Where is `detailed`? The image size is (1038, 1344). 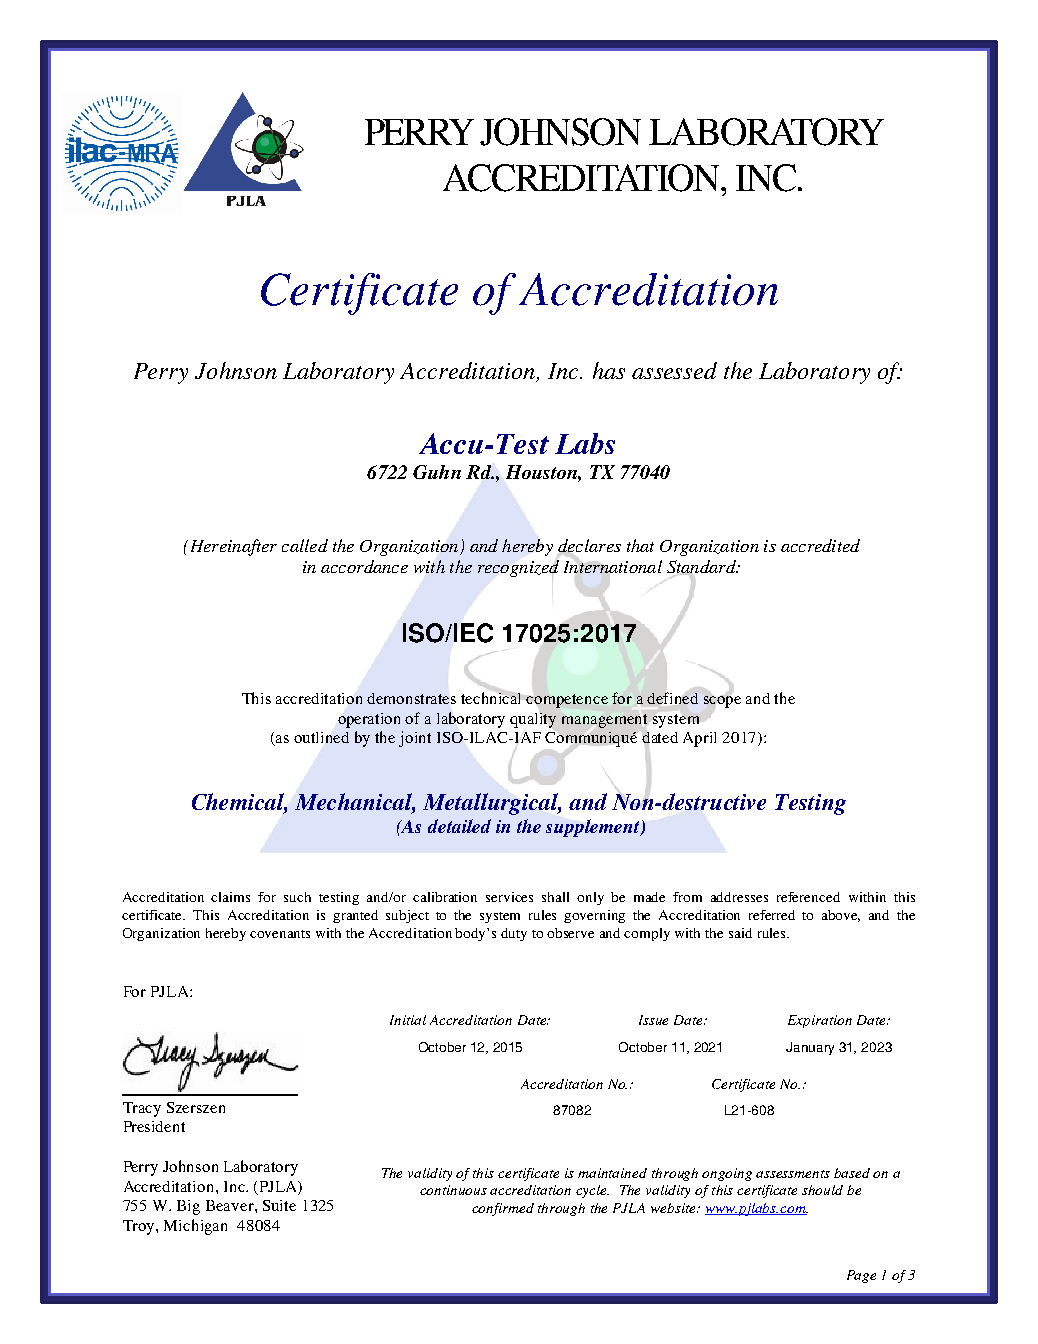 detailed is located at coordinates (459, 826).
